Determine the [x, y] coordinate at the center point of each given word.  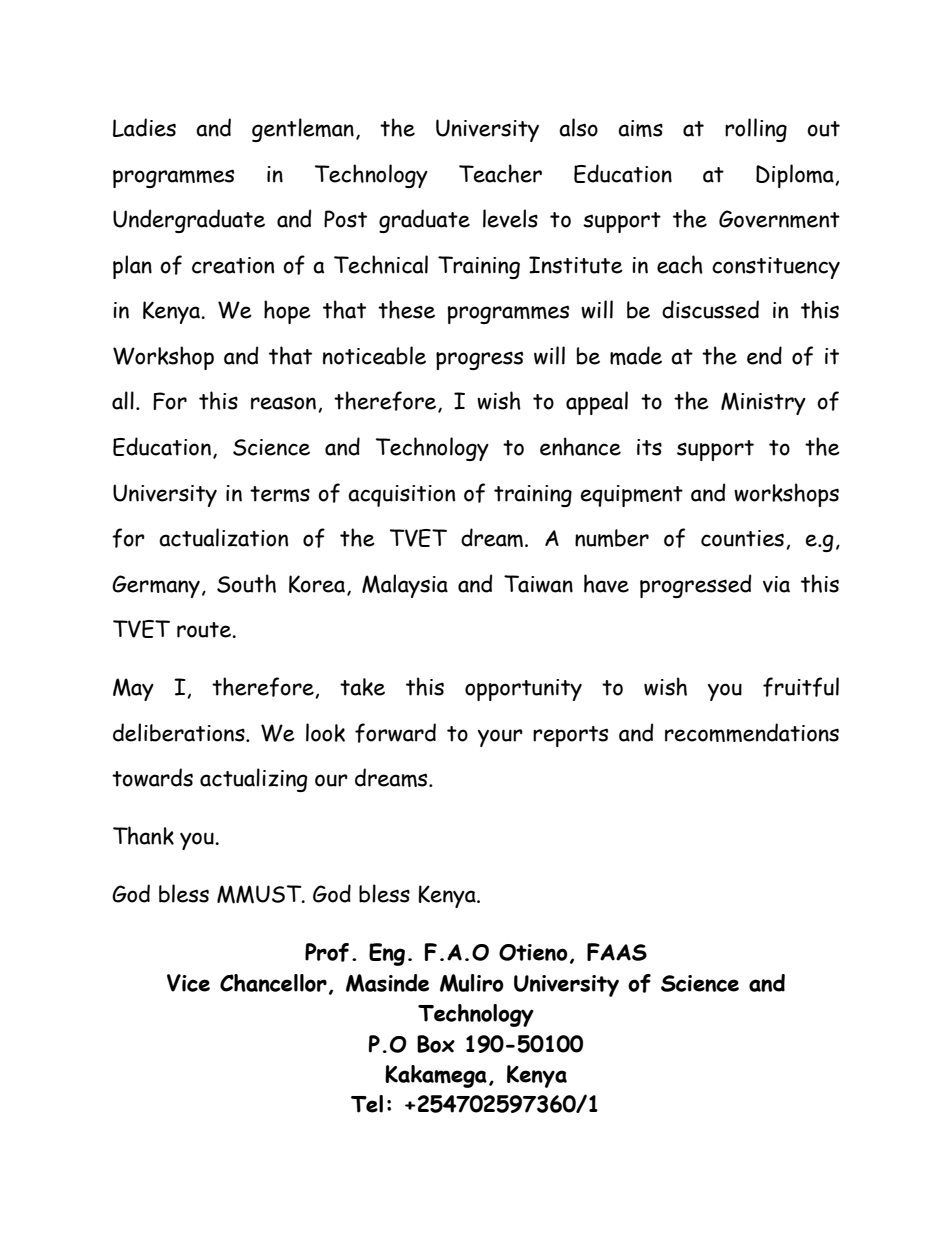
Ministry [763, 403]
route [205, 630]
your [500, 738]
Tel [367, 1104]
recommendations [752, 732]
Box [436, 1044]
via [776, 584]
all [123, 400]
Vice [188, 983]
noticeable [374, 355]
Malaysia [405, 586]
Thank [143, 835]
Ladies [144, 127]
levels [510, 218]
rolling [756, 130]
